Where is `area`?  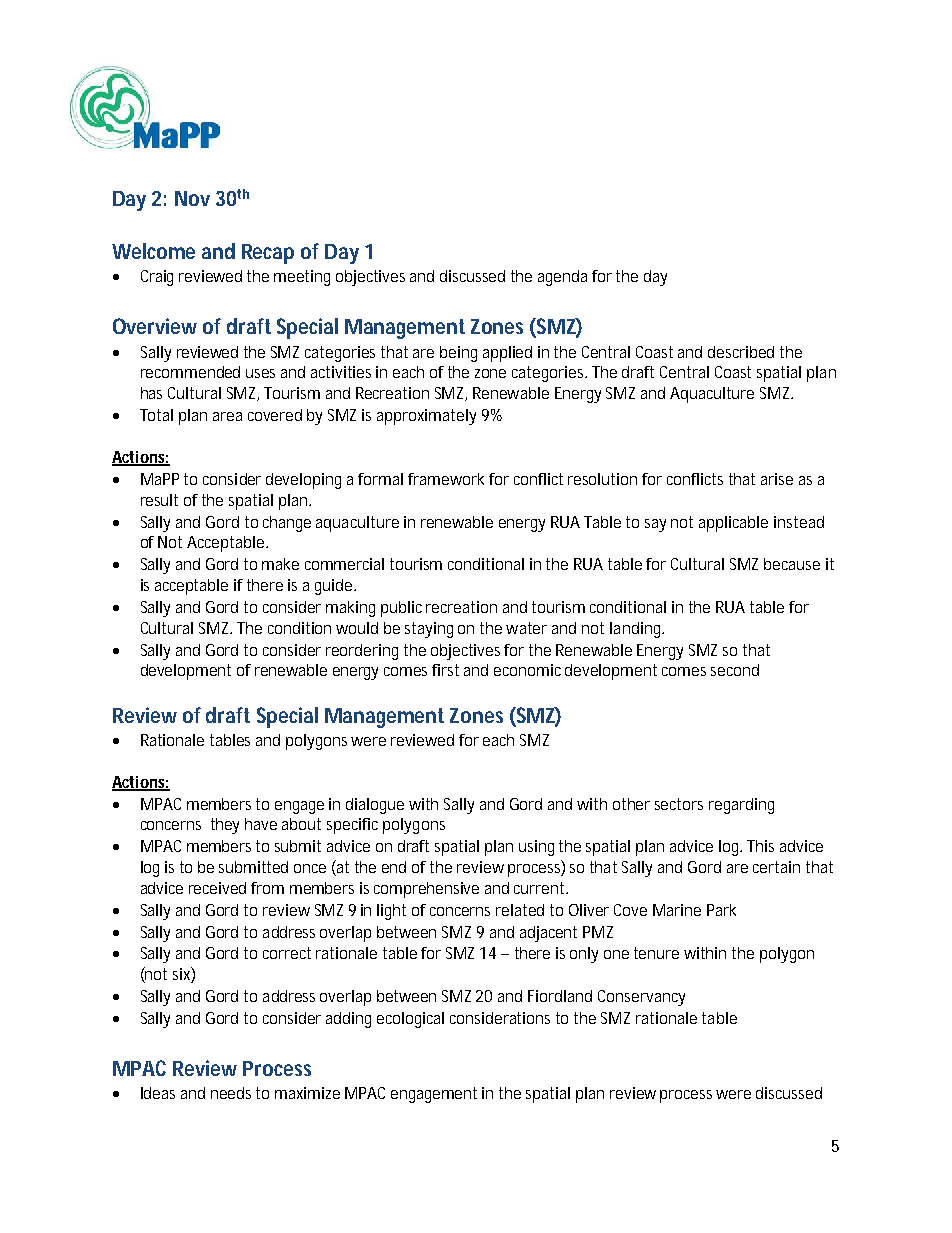 area is located at coordinates (227, 416).
